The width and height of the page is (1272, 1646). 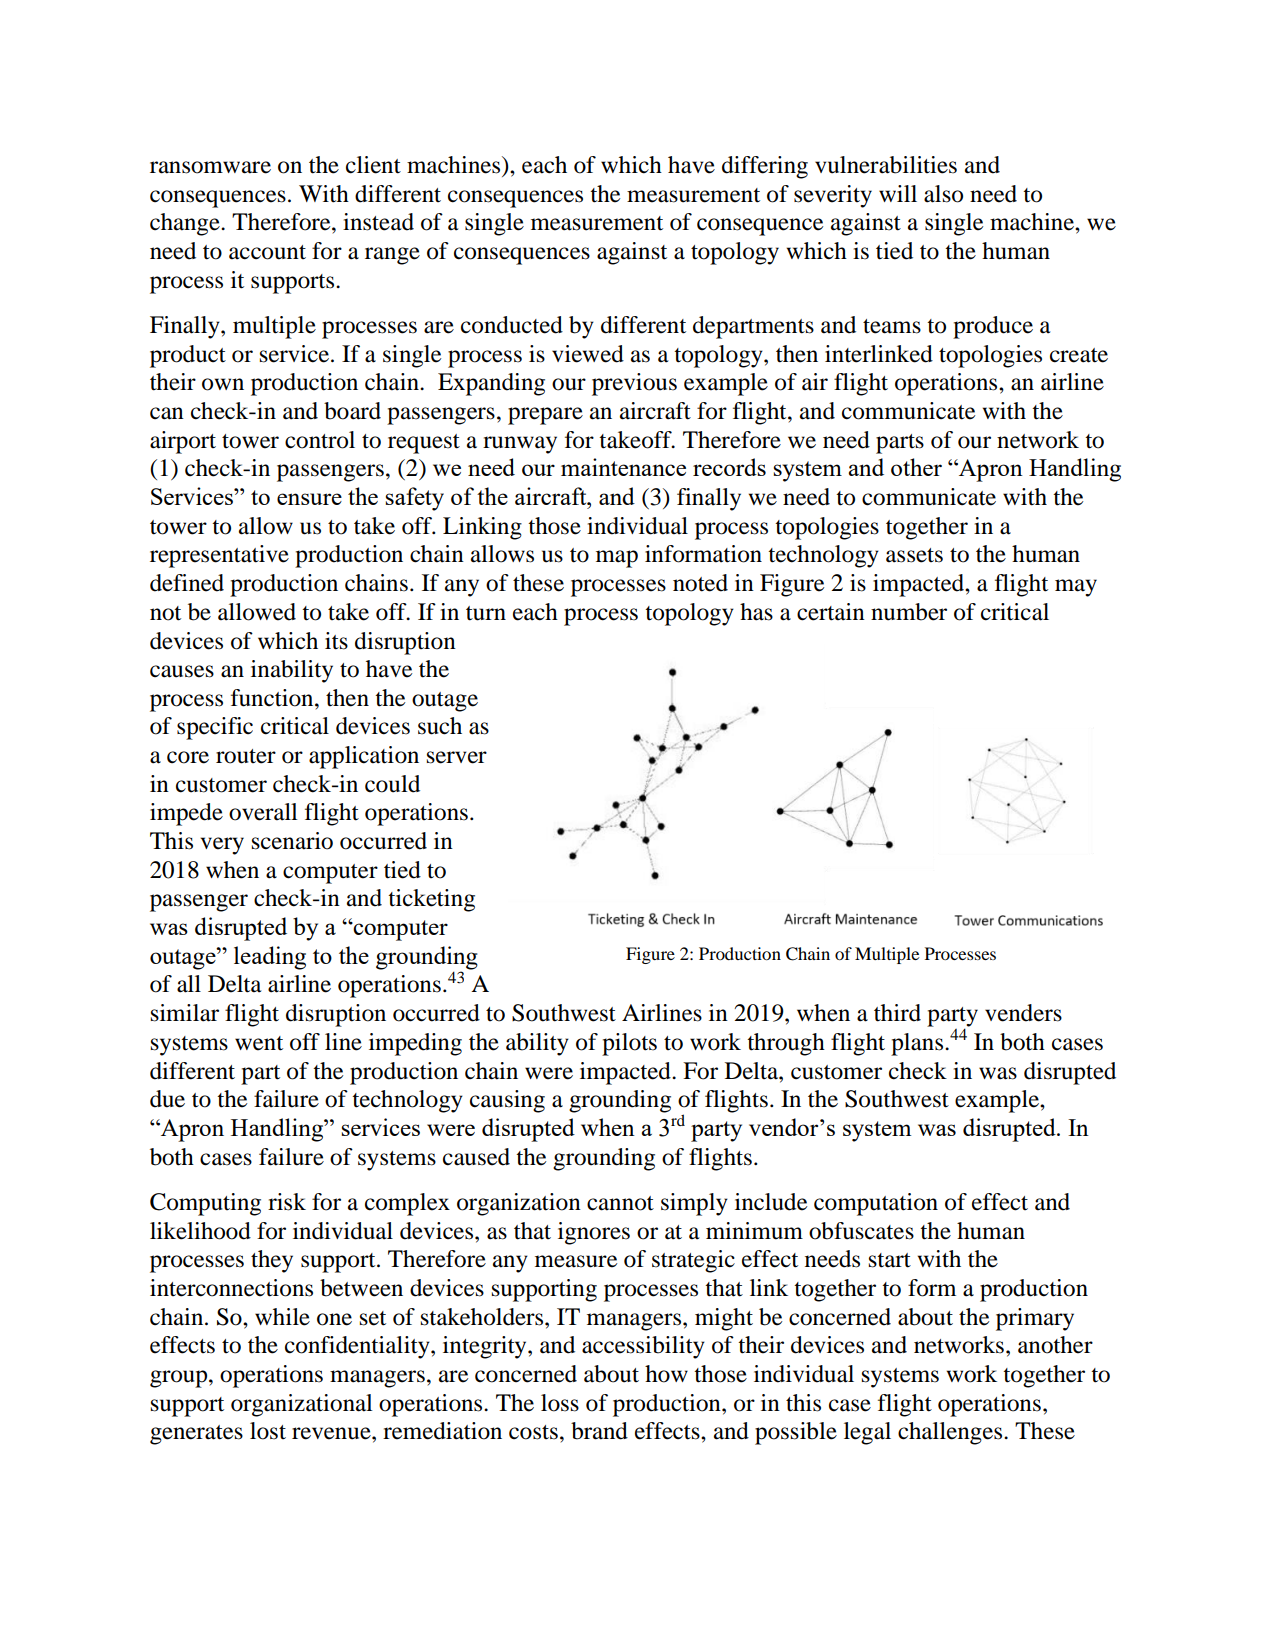 What do you see at coordinates (951, 1433) in the page?
I see `challenges` at bounding box center [951, 1433].
